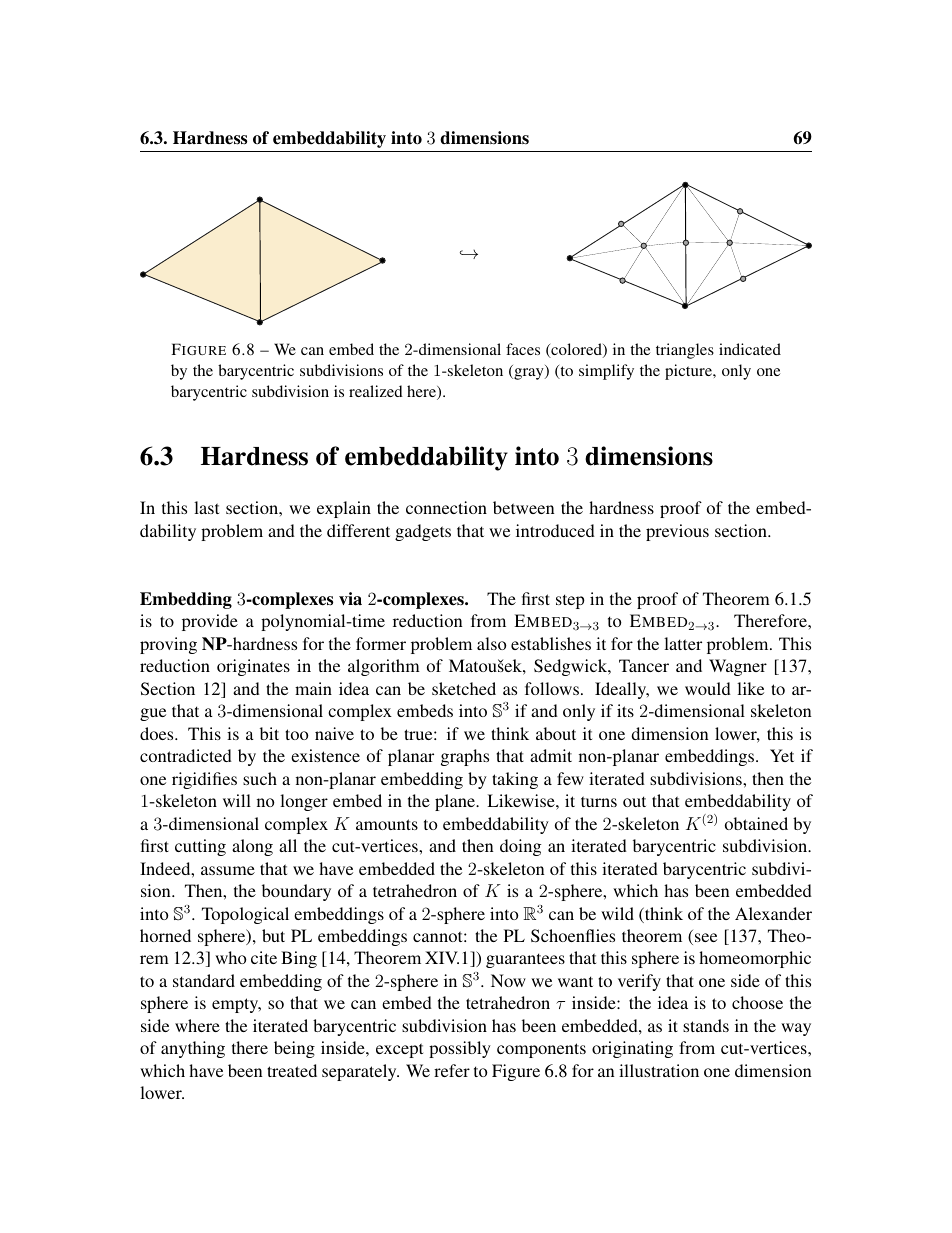  Describe the element at coordinates (520, 847) in the screenshot. I see `doing` at that location.
